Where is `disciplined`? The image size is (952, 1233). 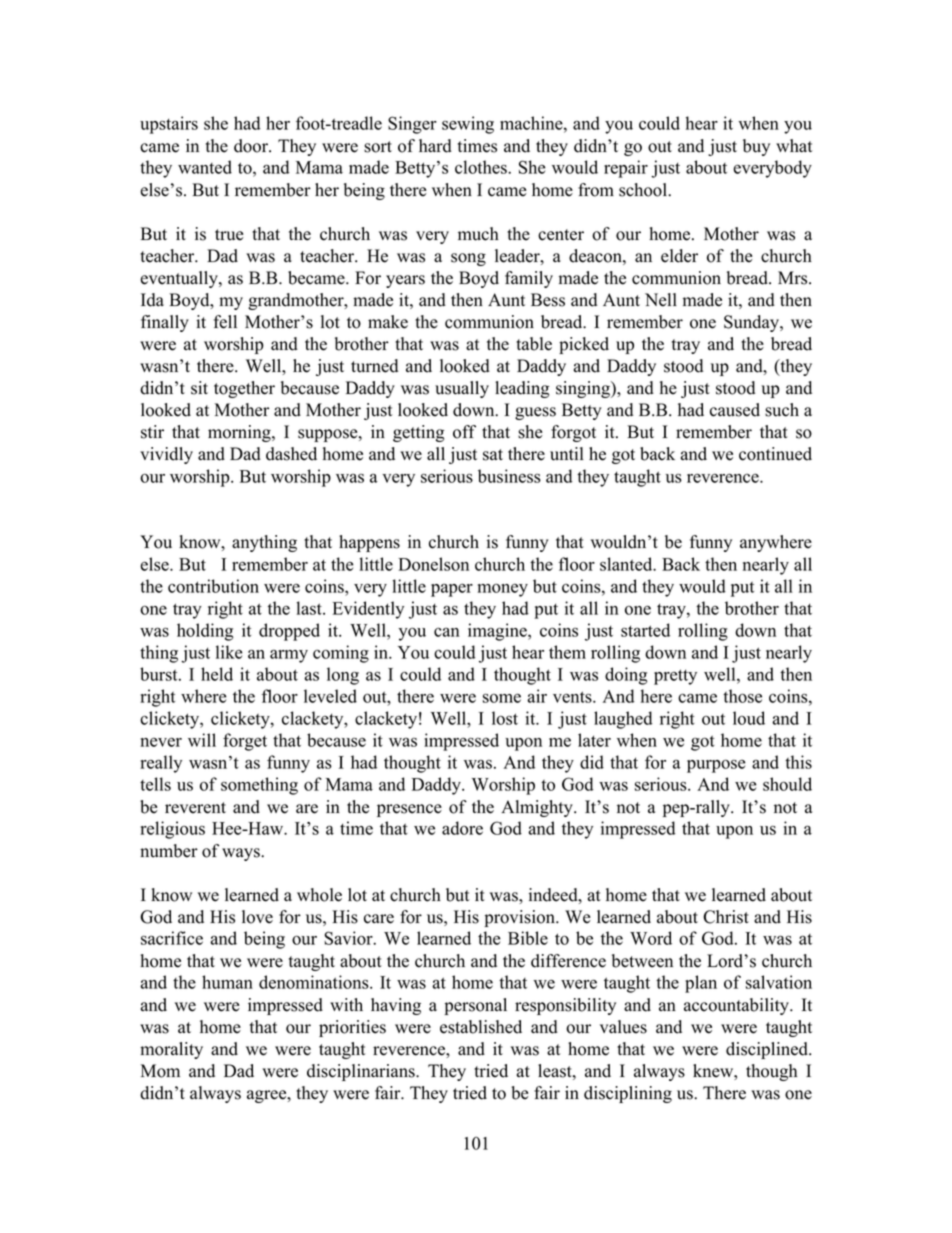 disciplined is located at coordinates (768, 1050).
